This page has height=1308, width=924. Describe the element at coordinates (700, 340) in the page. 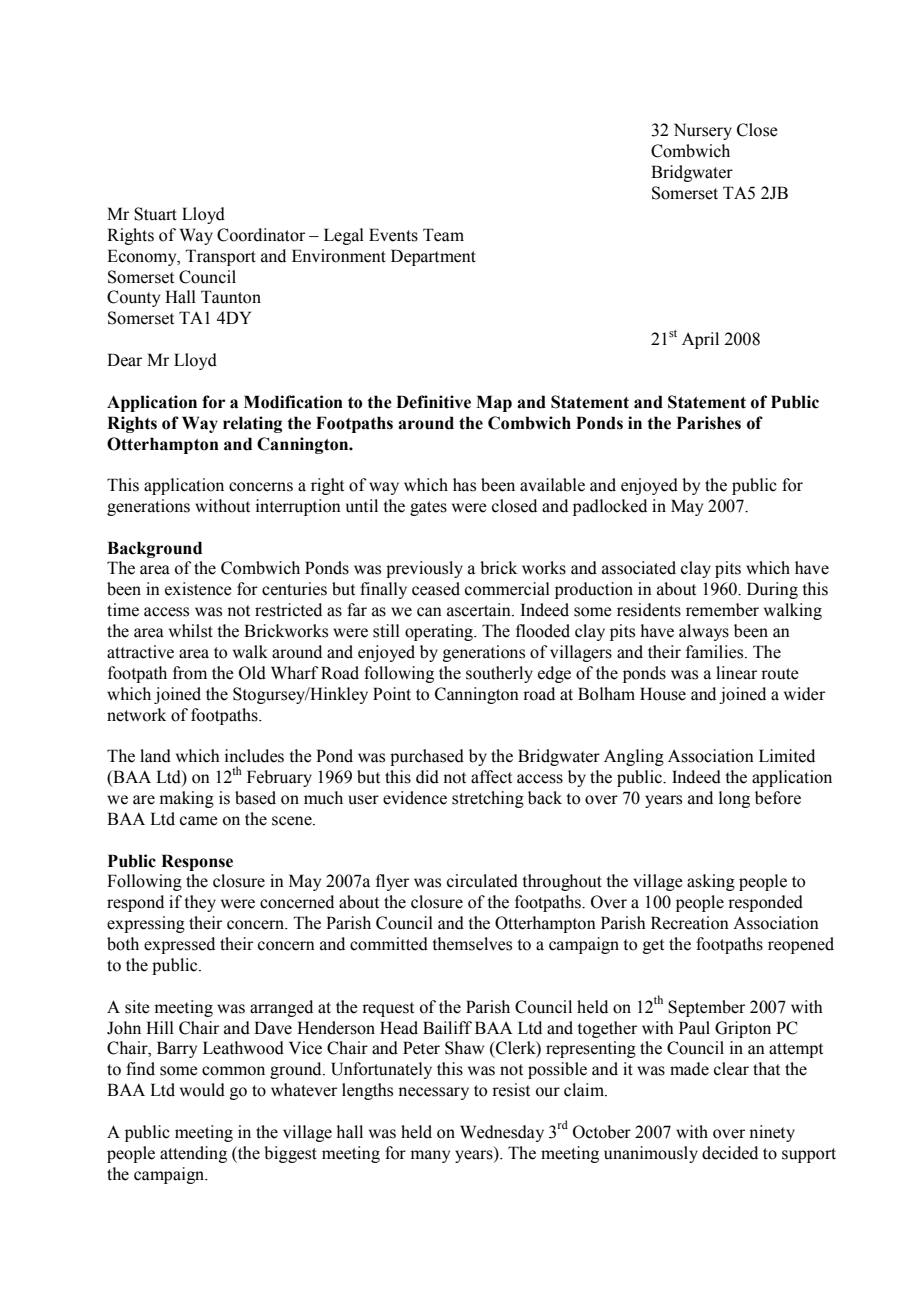

I see `April` at that location.
